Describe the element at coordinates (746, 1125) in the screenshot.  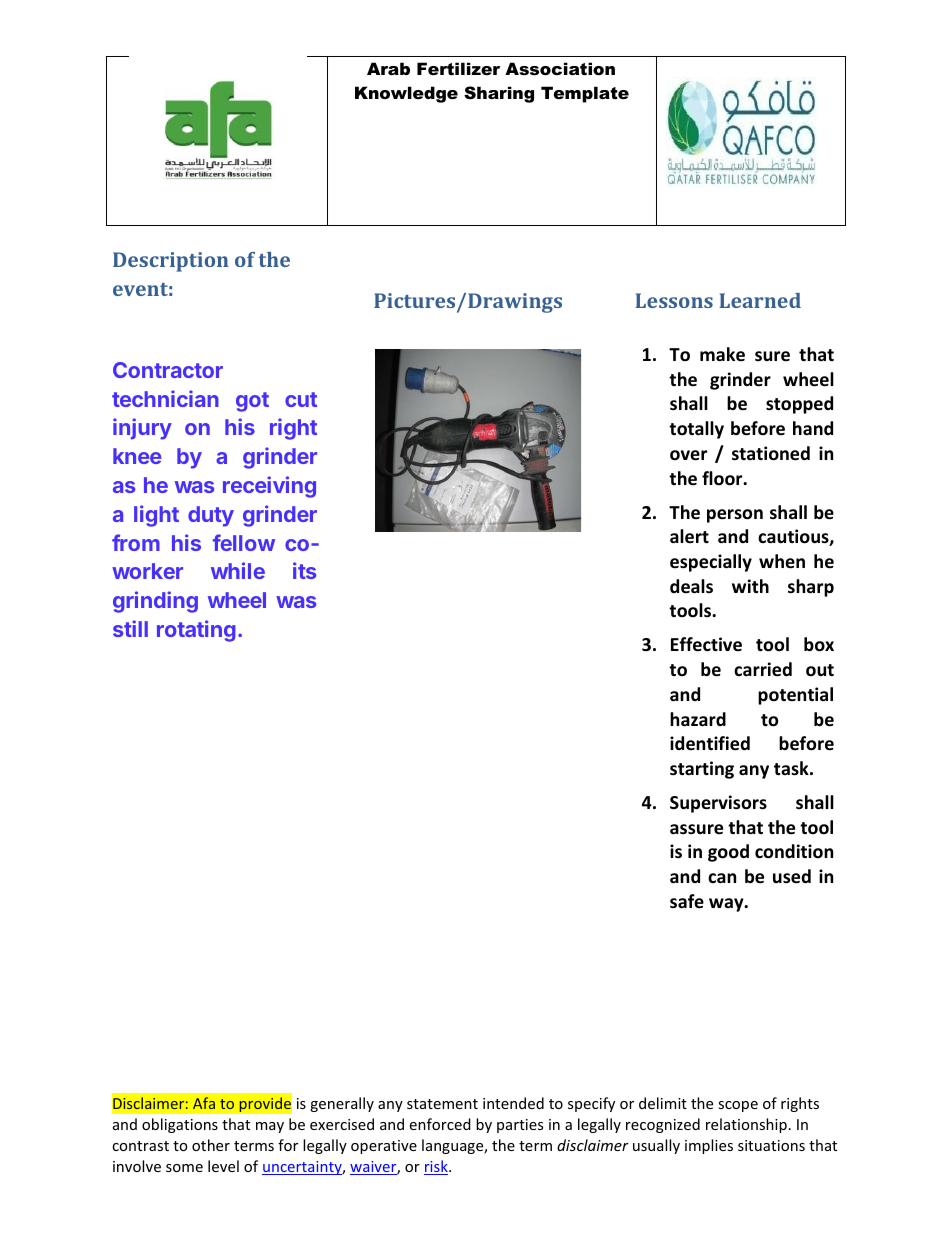
I see `relationship` at that location.
